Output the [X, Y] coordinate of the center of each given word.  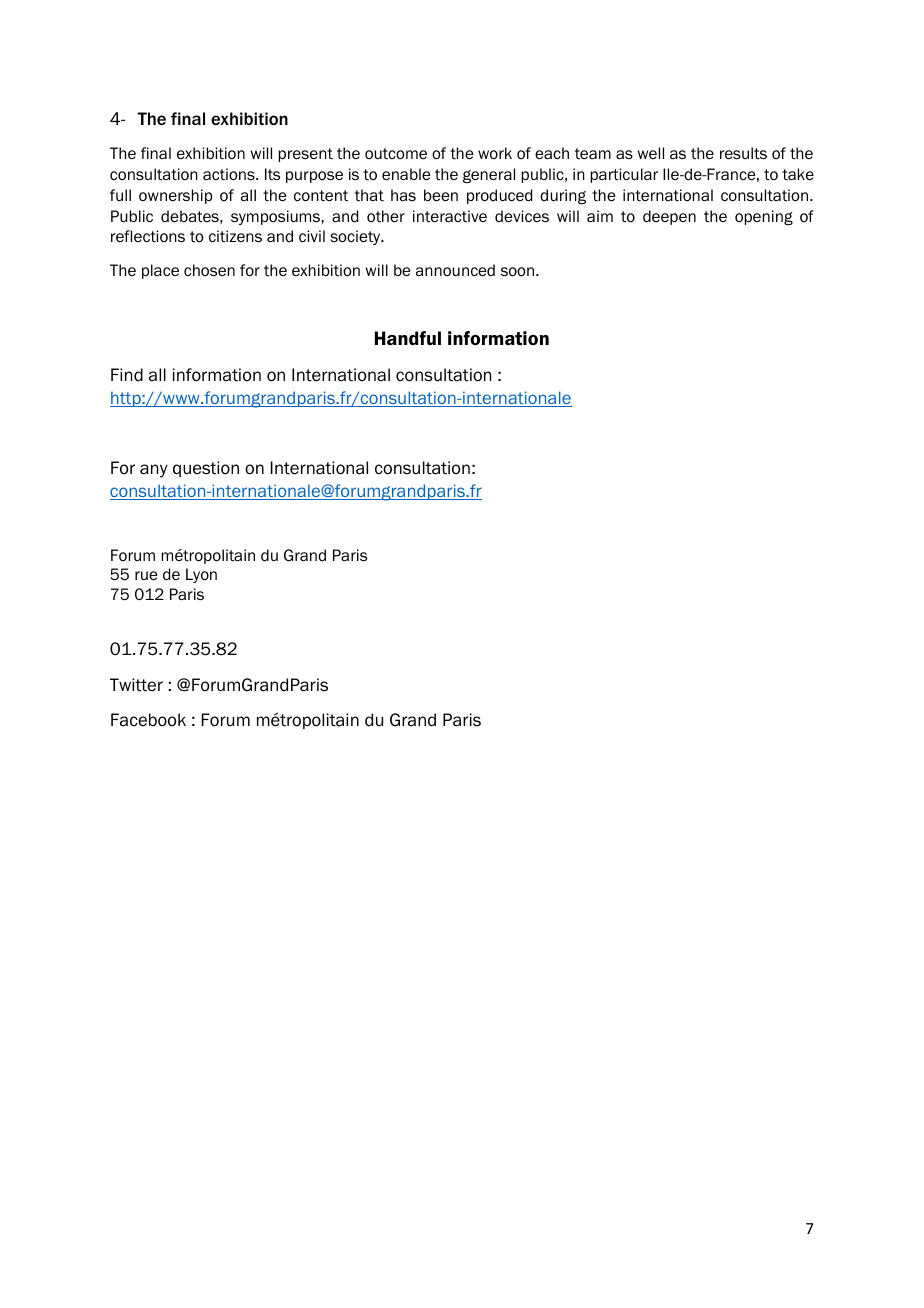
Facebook [148, 720]
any [154, 471]
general [489, 175]
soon [519, 272]
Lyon [201, 575]
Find [127, 375]
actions [230, 174]
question [206, 469]
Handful [408, 338]
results [743, 153]
